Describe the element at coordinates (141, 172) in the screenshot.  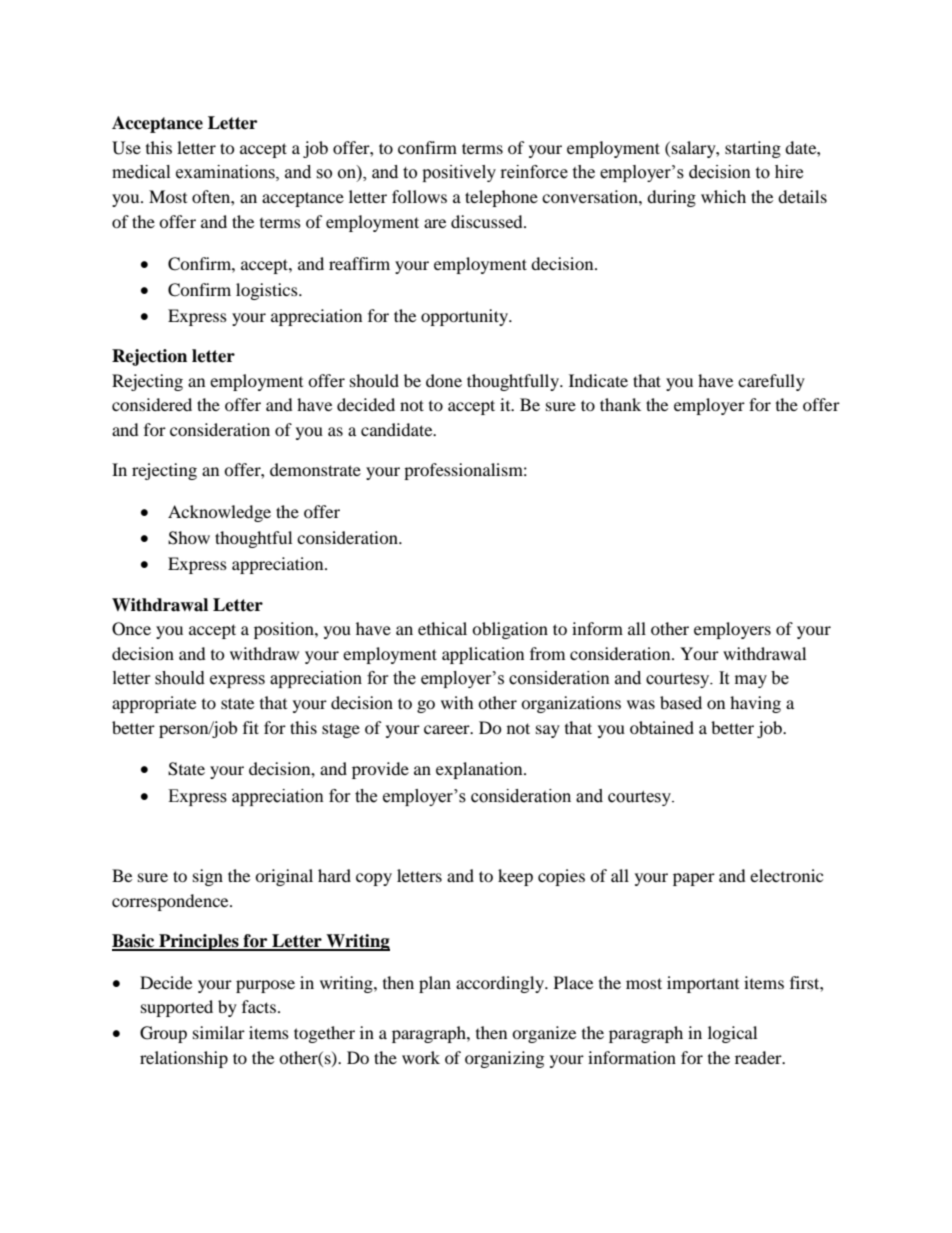
I see `medical` at that location.
